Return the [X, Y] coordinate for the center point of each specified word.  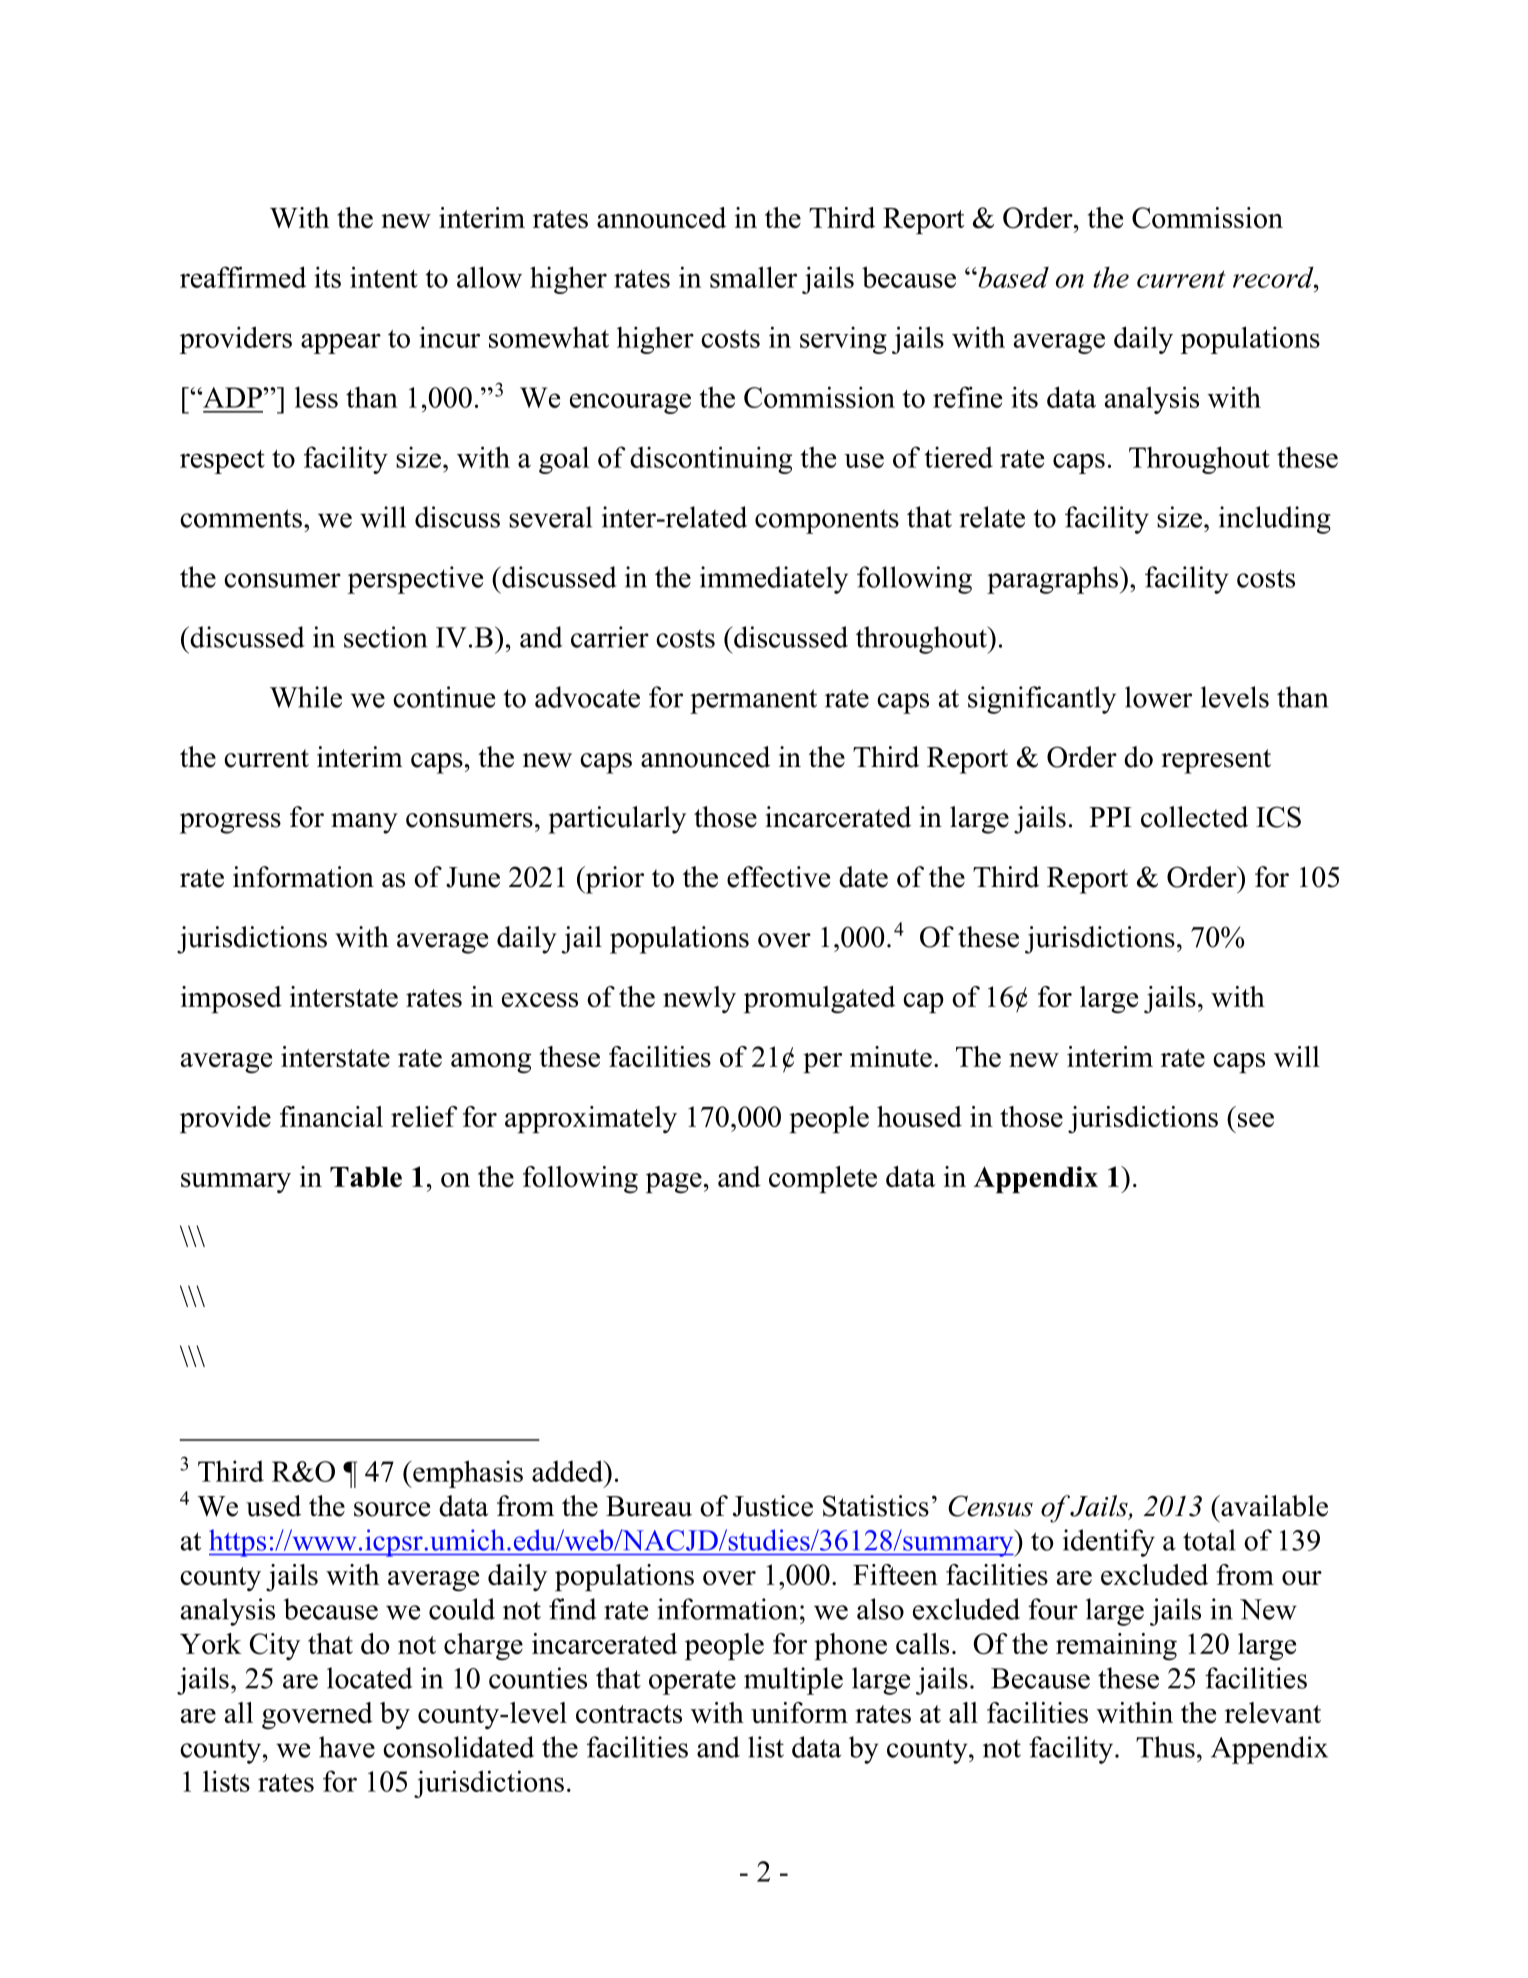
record [1274, 277]
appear [341, 343]
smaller [753, 277]
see [1256, 1120]
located [370, 1678]
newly [699, 999]
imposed [231, 999]
